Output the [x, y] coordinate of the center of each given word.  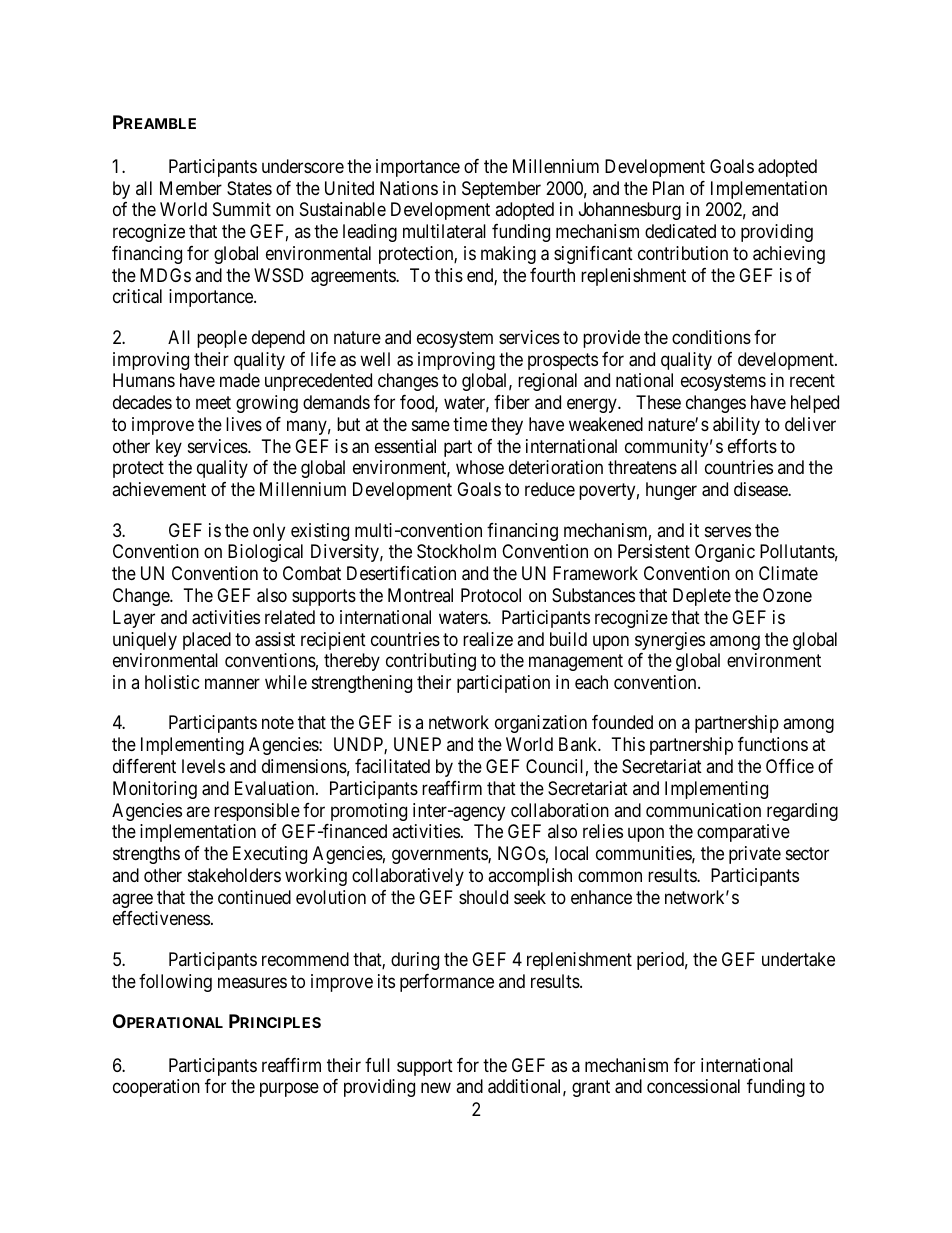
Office [790, 766]
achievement [159, 489]
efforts [752, 446]
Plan [668, 188]
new [436, 1088]
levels [203, 766]
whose [480, 467]
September [501, 190]
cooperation [156, 1088]
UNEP [417, 744]
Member [191, 188]
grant [591, 1089]
